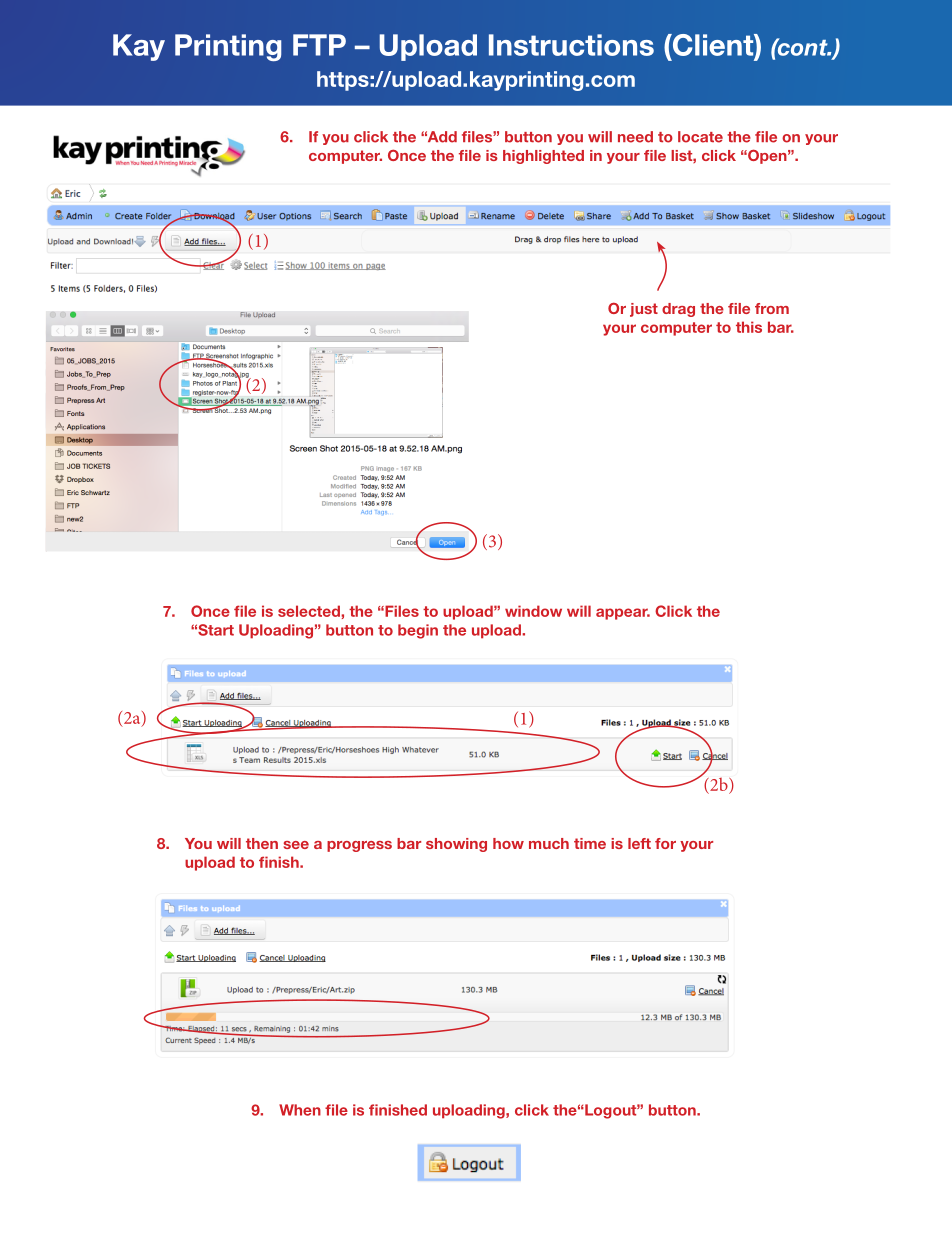 Image resolution: width=952 pixels, height=1233 pixels. I want to click on FTP, so click(319, 45).
